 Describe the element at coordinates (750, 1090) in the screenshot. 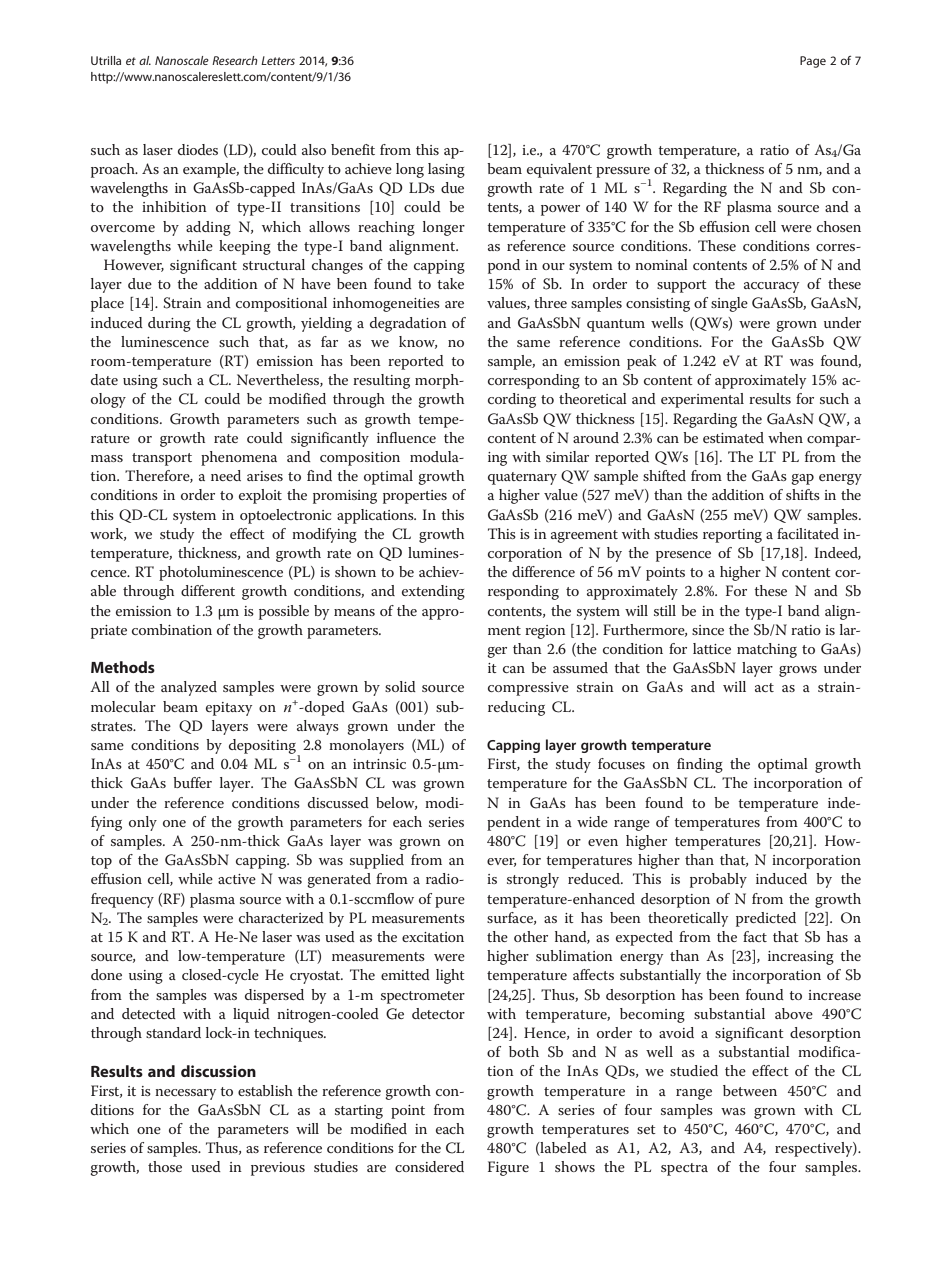

I see `between` at that location.
